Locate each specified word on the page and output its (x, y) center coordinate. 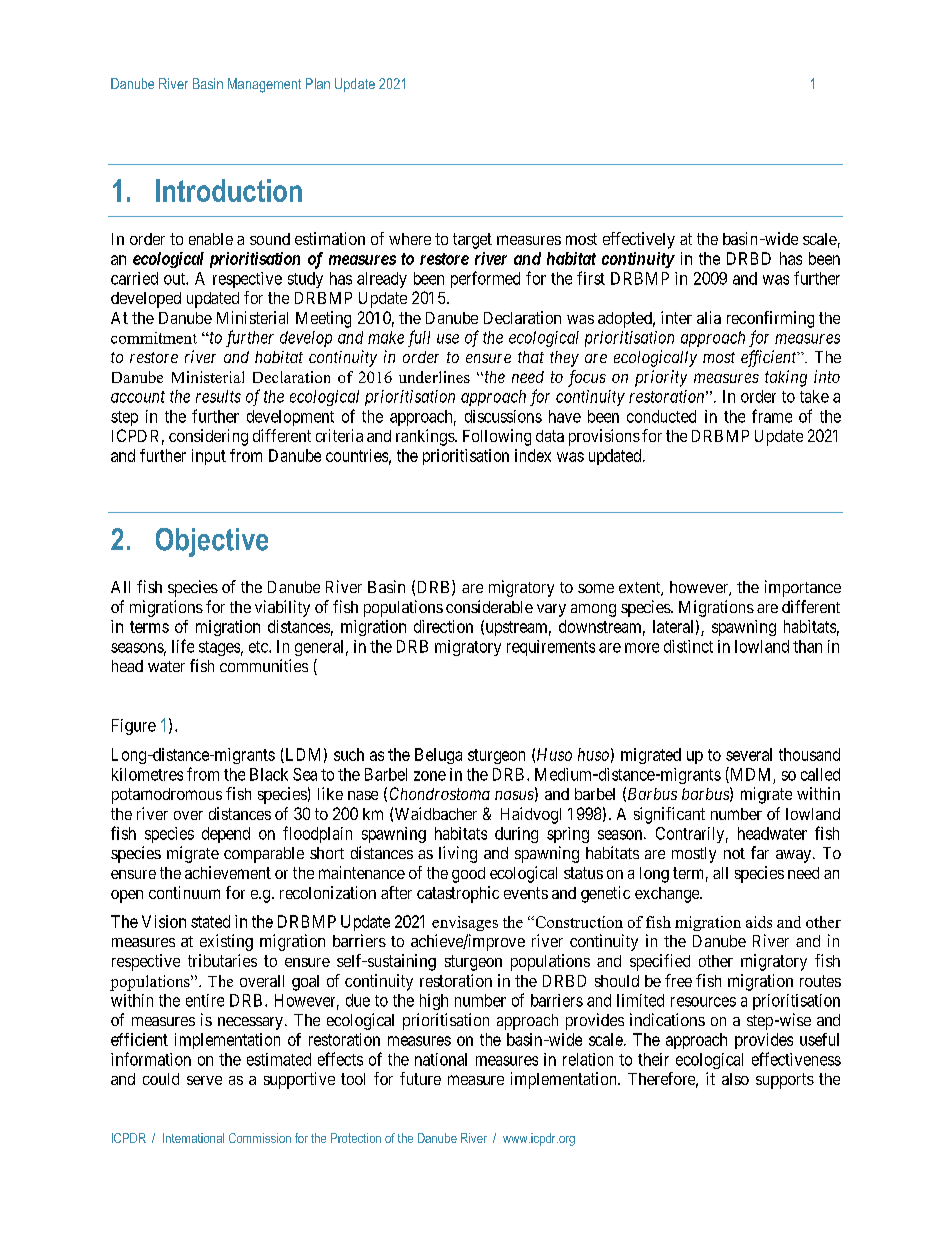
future (420, 1078)
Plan (318, 83)
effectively (639, 240)
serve (204, 1080)
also (735, 1079)
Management (264, 85)
